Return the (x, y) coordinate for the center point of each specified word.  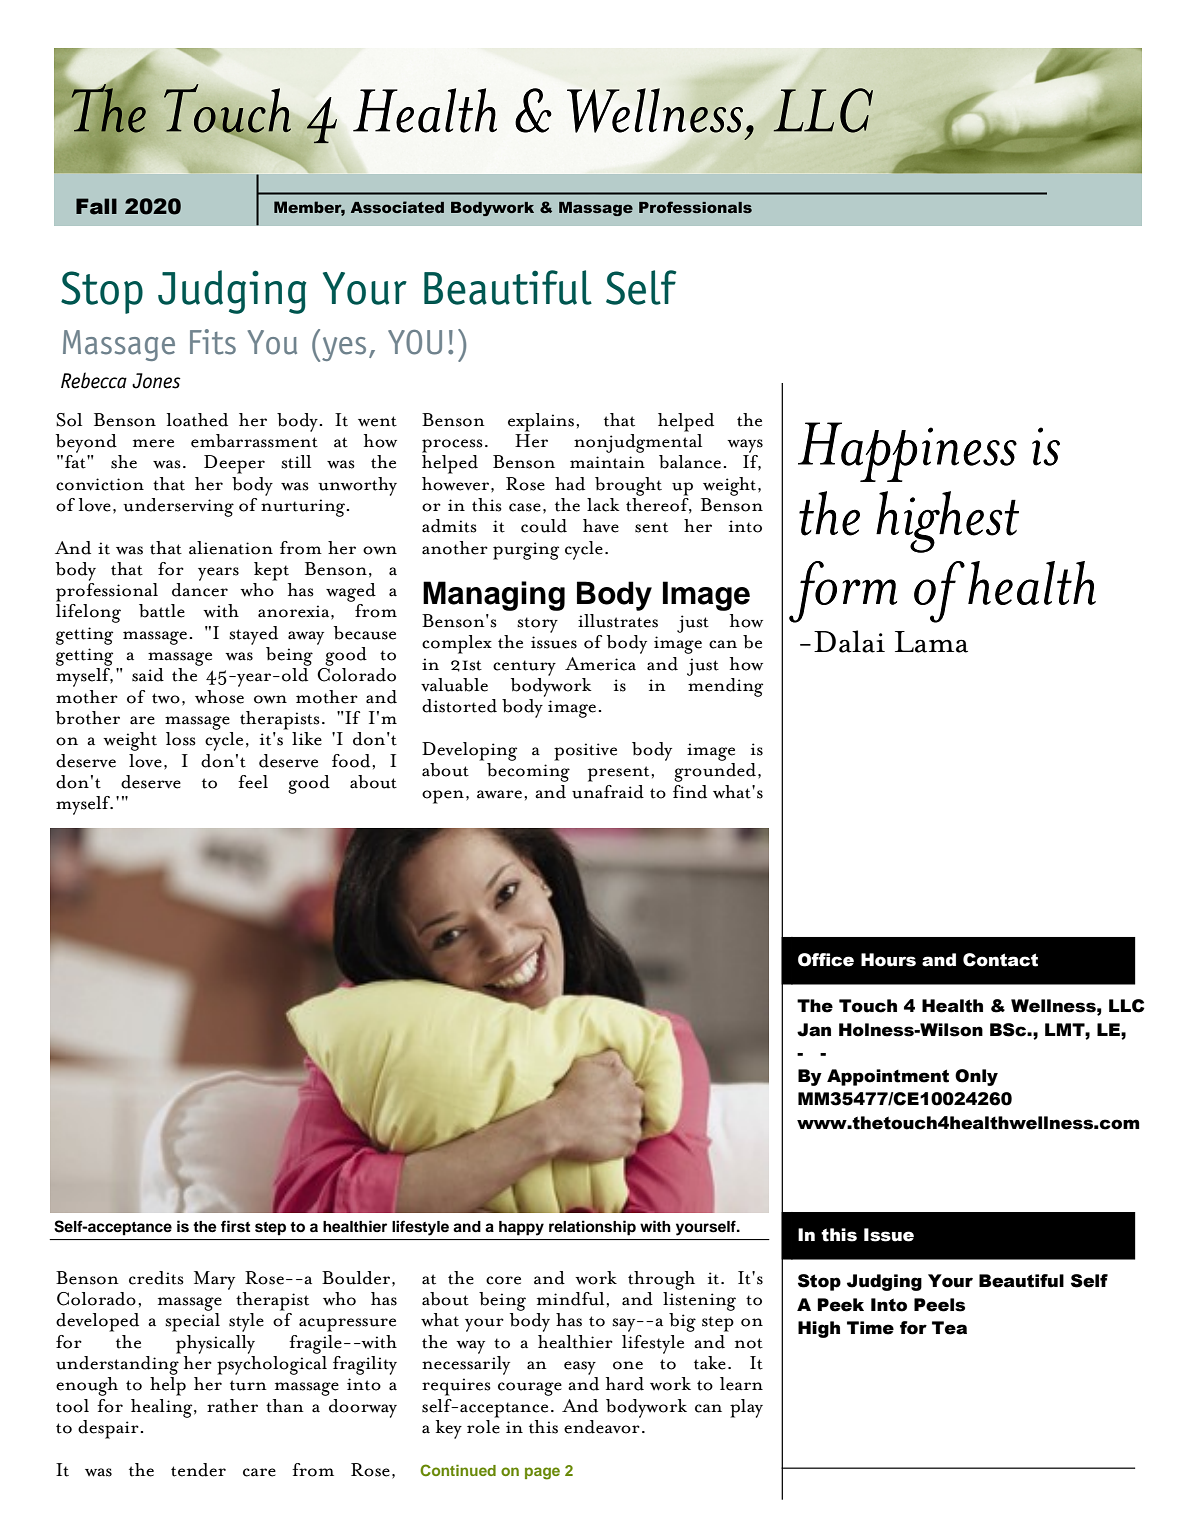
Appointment (888, 1077)
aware (499, 794)
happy (521, 1228)
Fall (96, 206)
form (843, 592)
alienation (231, 548)
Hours (888, 960)
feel (253, 782)
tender (198, 1470)
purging (526, 551)
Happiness (907, 452)
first (235, 1226)
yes (344, 349)
